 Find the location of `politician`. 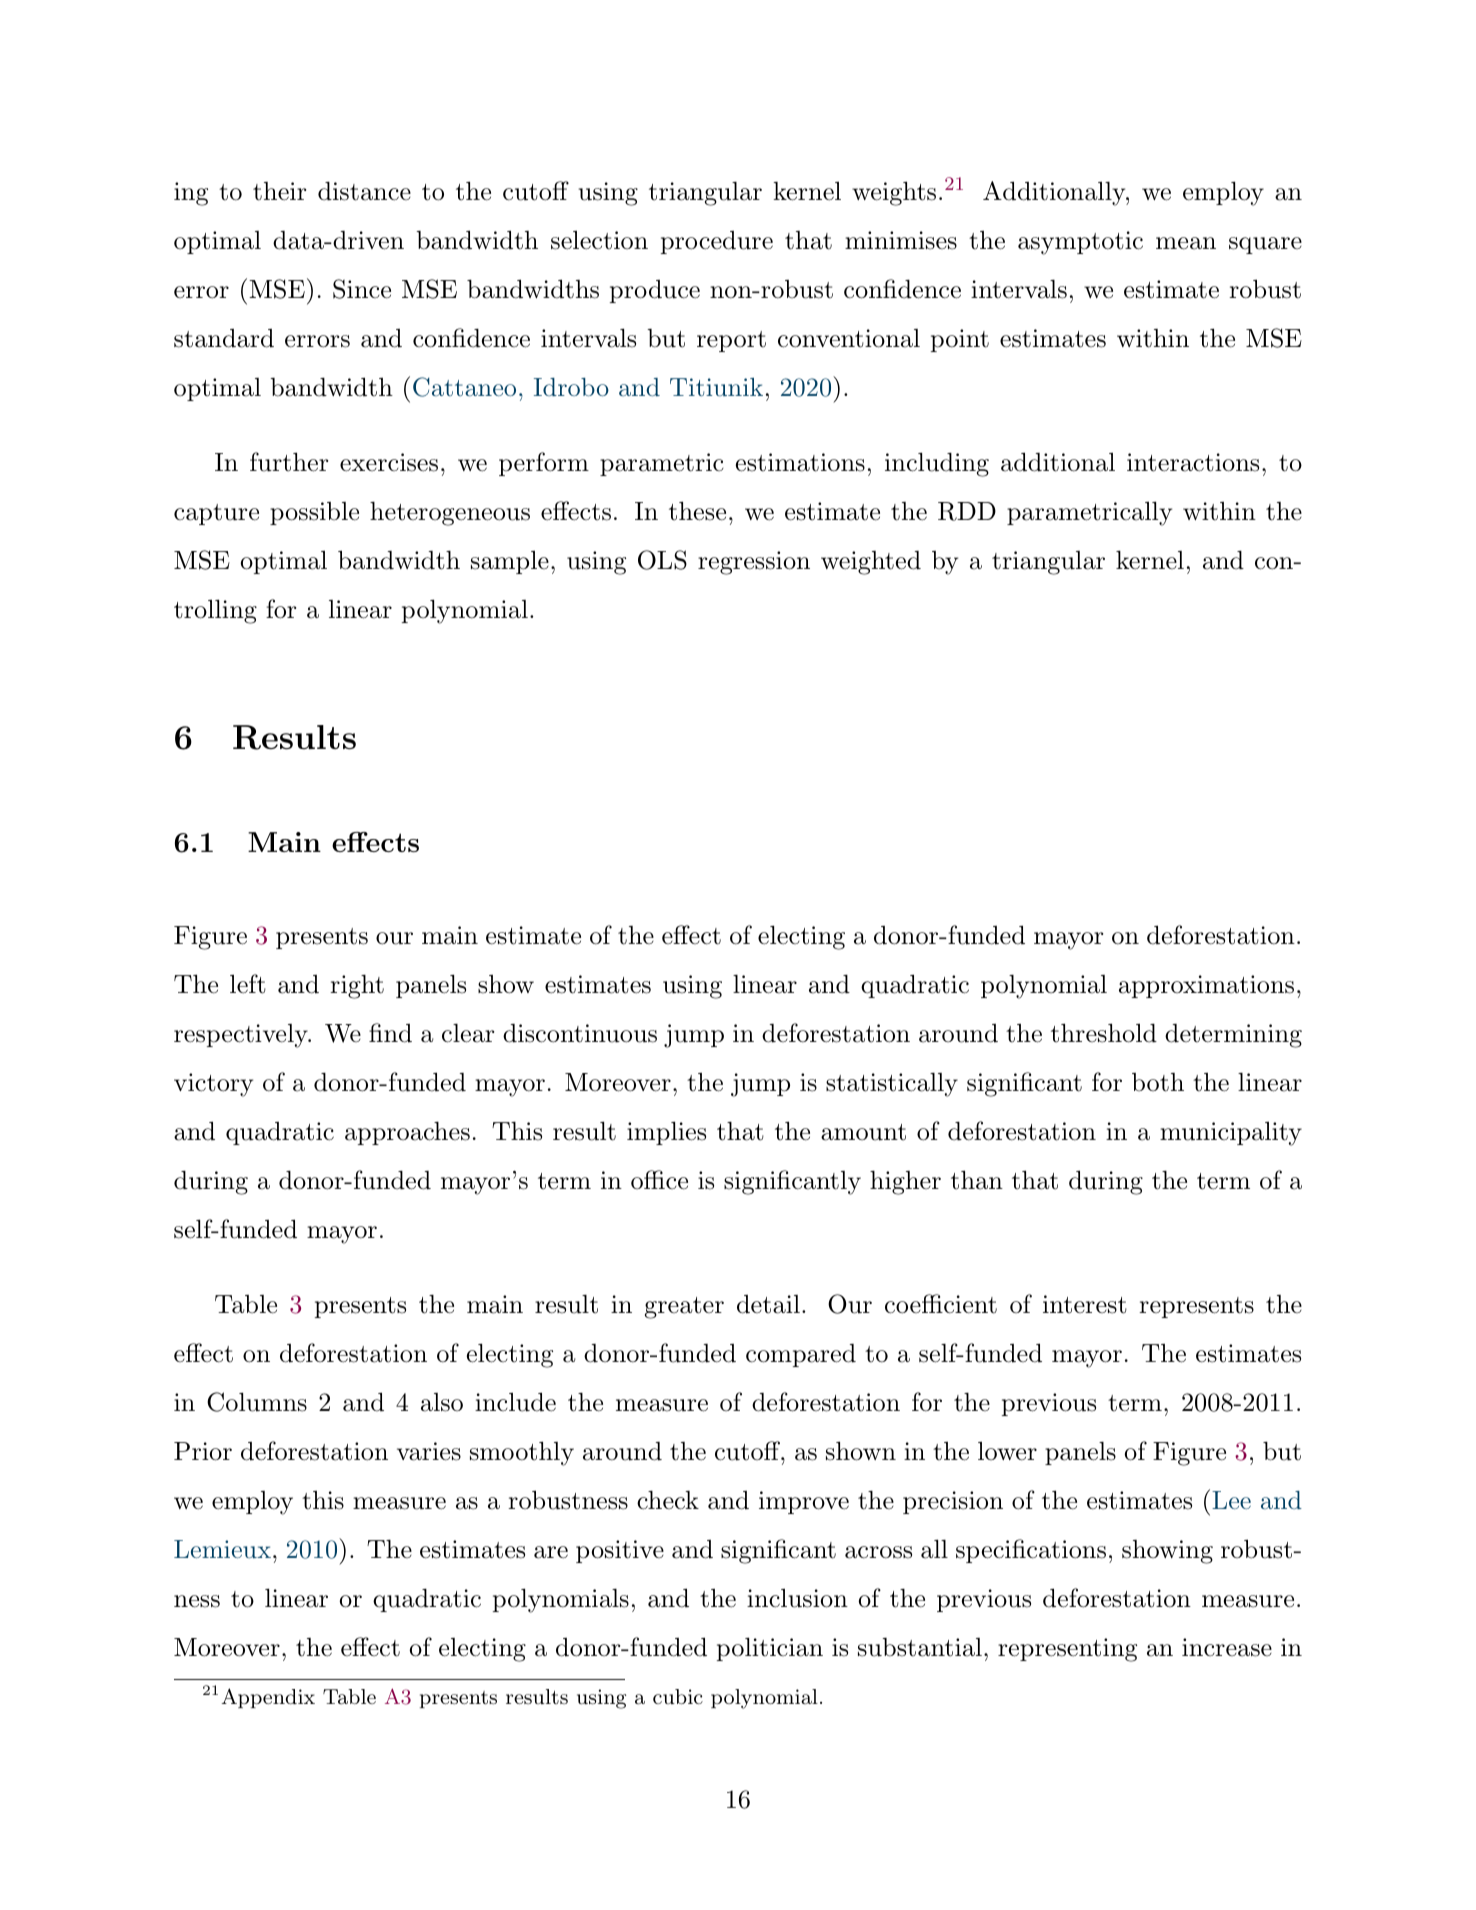

politician is located at coordinates (770, 1649).
